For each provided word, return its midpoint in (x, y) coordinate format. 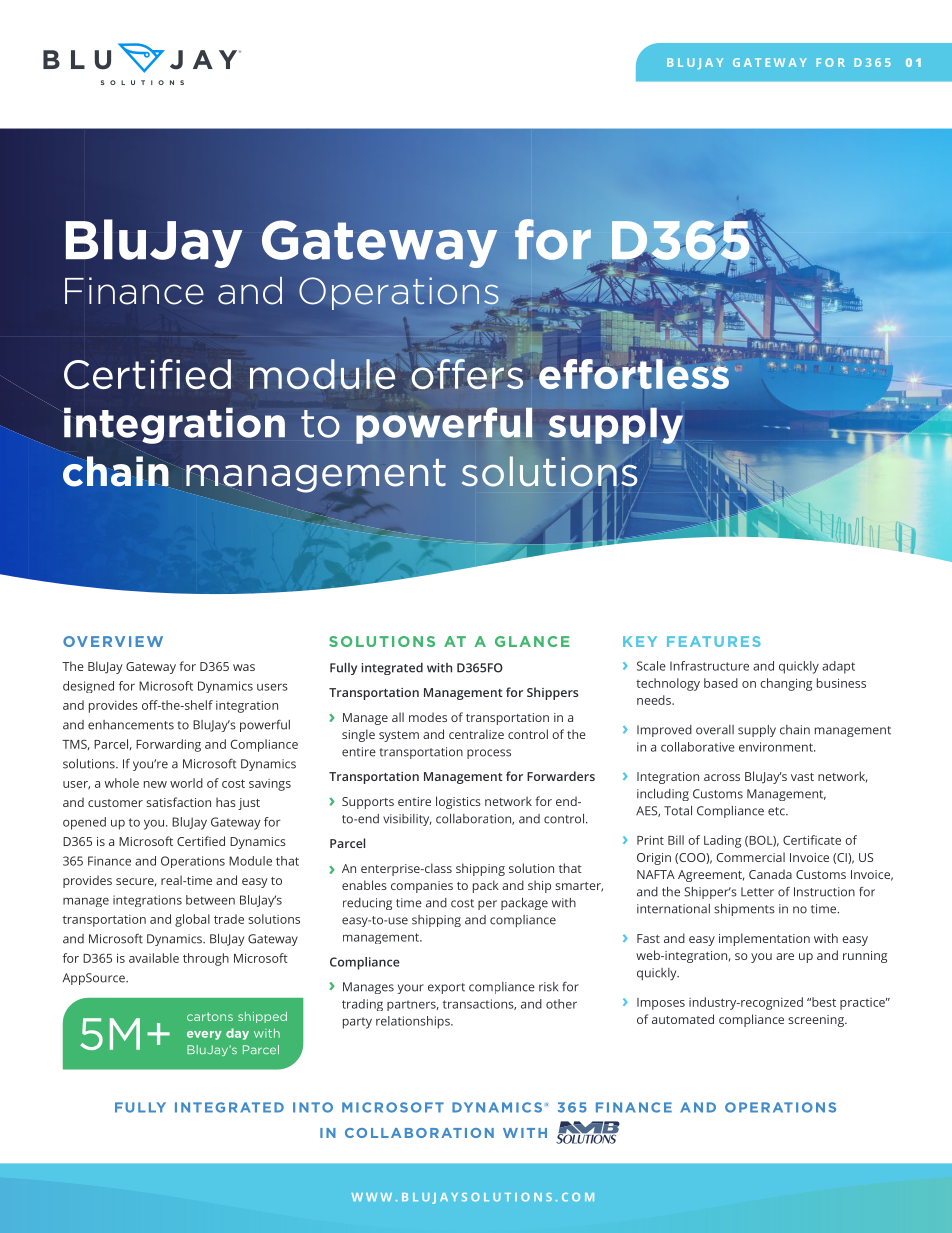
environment (777, 747)
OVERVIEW (113, 641)
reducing (367, 904)
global (192, 920)
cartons (210, 1016)
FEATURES (714, 641)
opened (84, 823)
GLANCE (532, 641)
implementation (764, 939)
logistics (458, 802)
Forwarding (168, 745)
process (489, 754)
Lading (722, 841)
